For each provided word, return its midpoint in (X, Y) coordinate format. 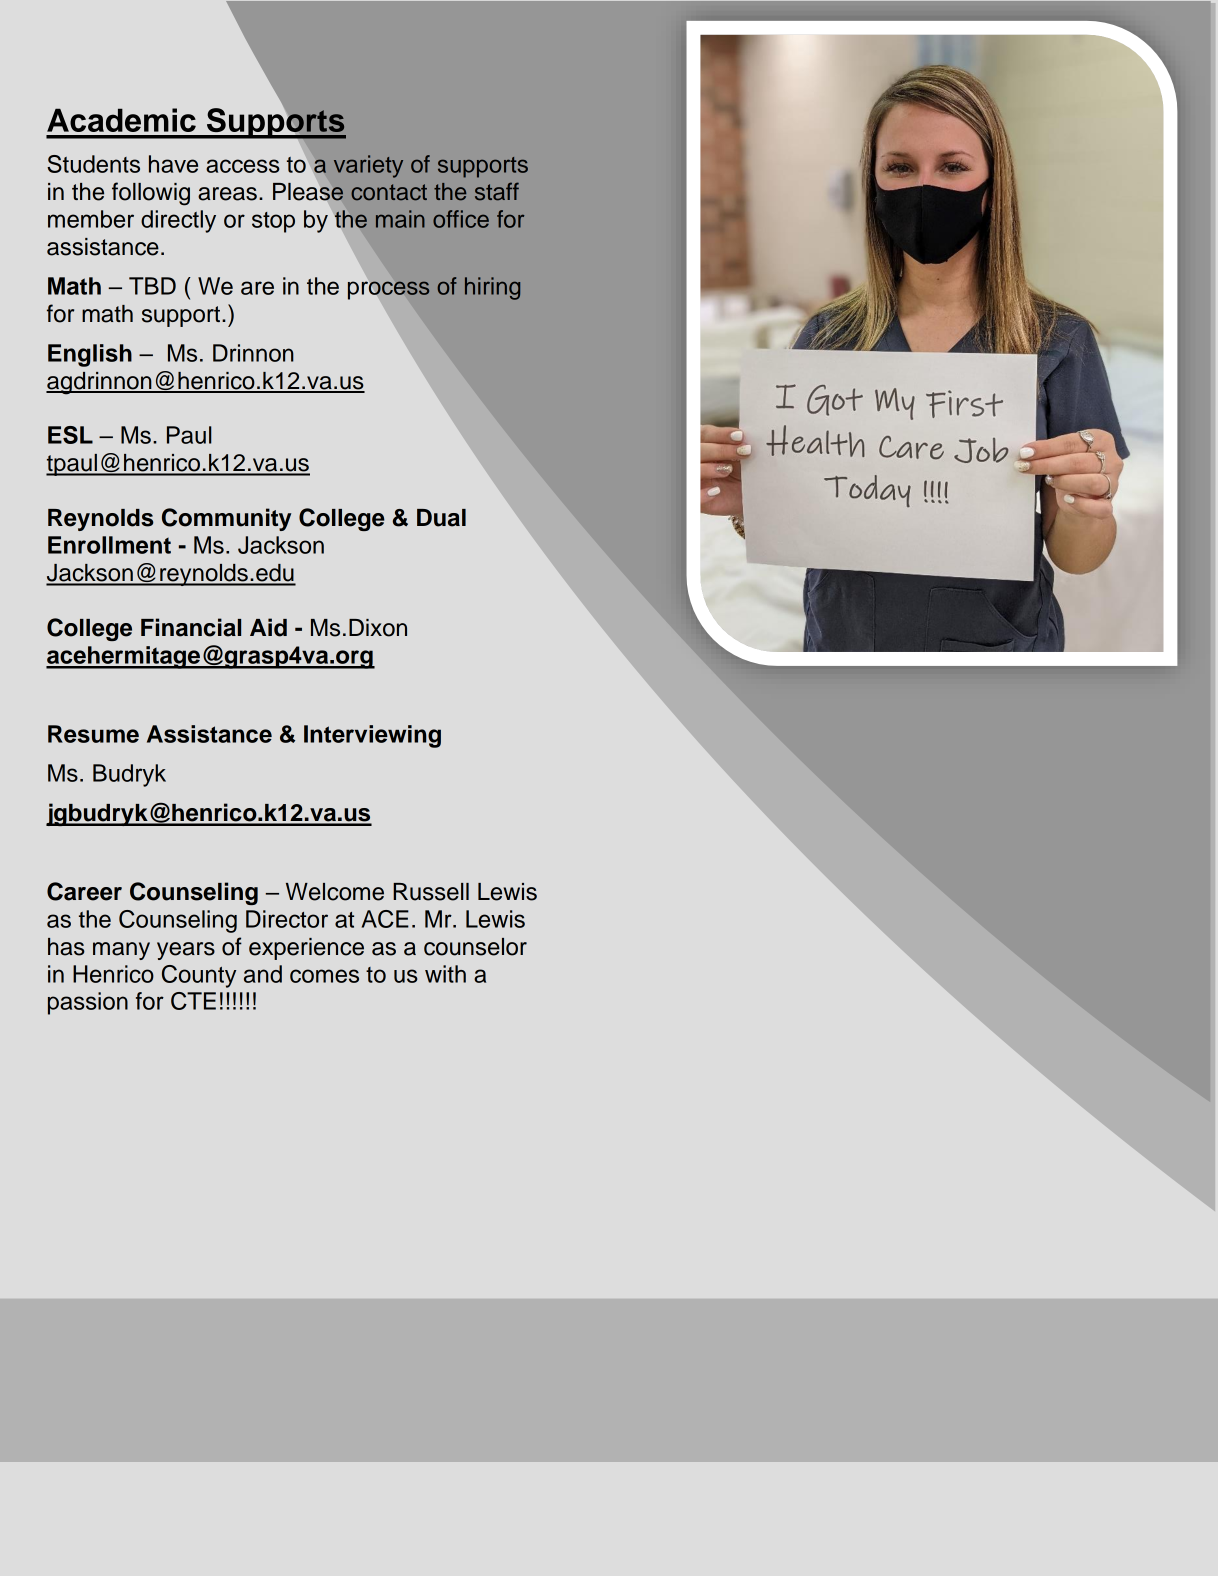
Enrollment (109, 545)
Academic (121, 120)
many (121, 951)
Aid (268, 627)
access (243, 166)
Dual (441, 518)
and (263, 974)
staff (497, 191)
